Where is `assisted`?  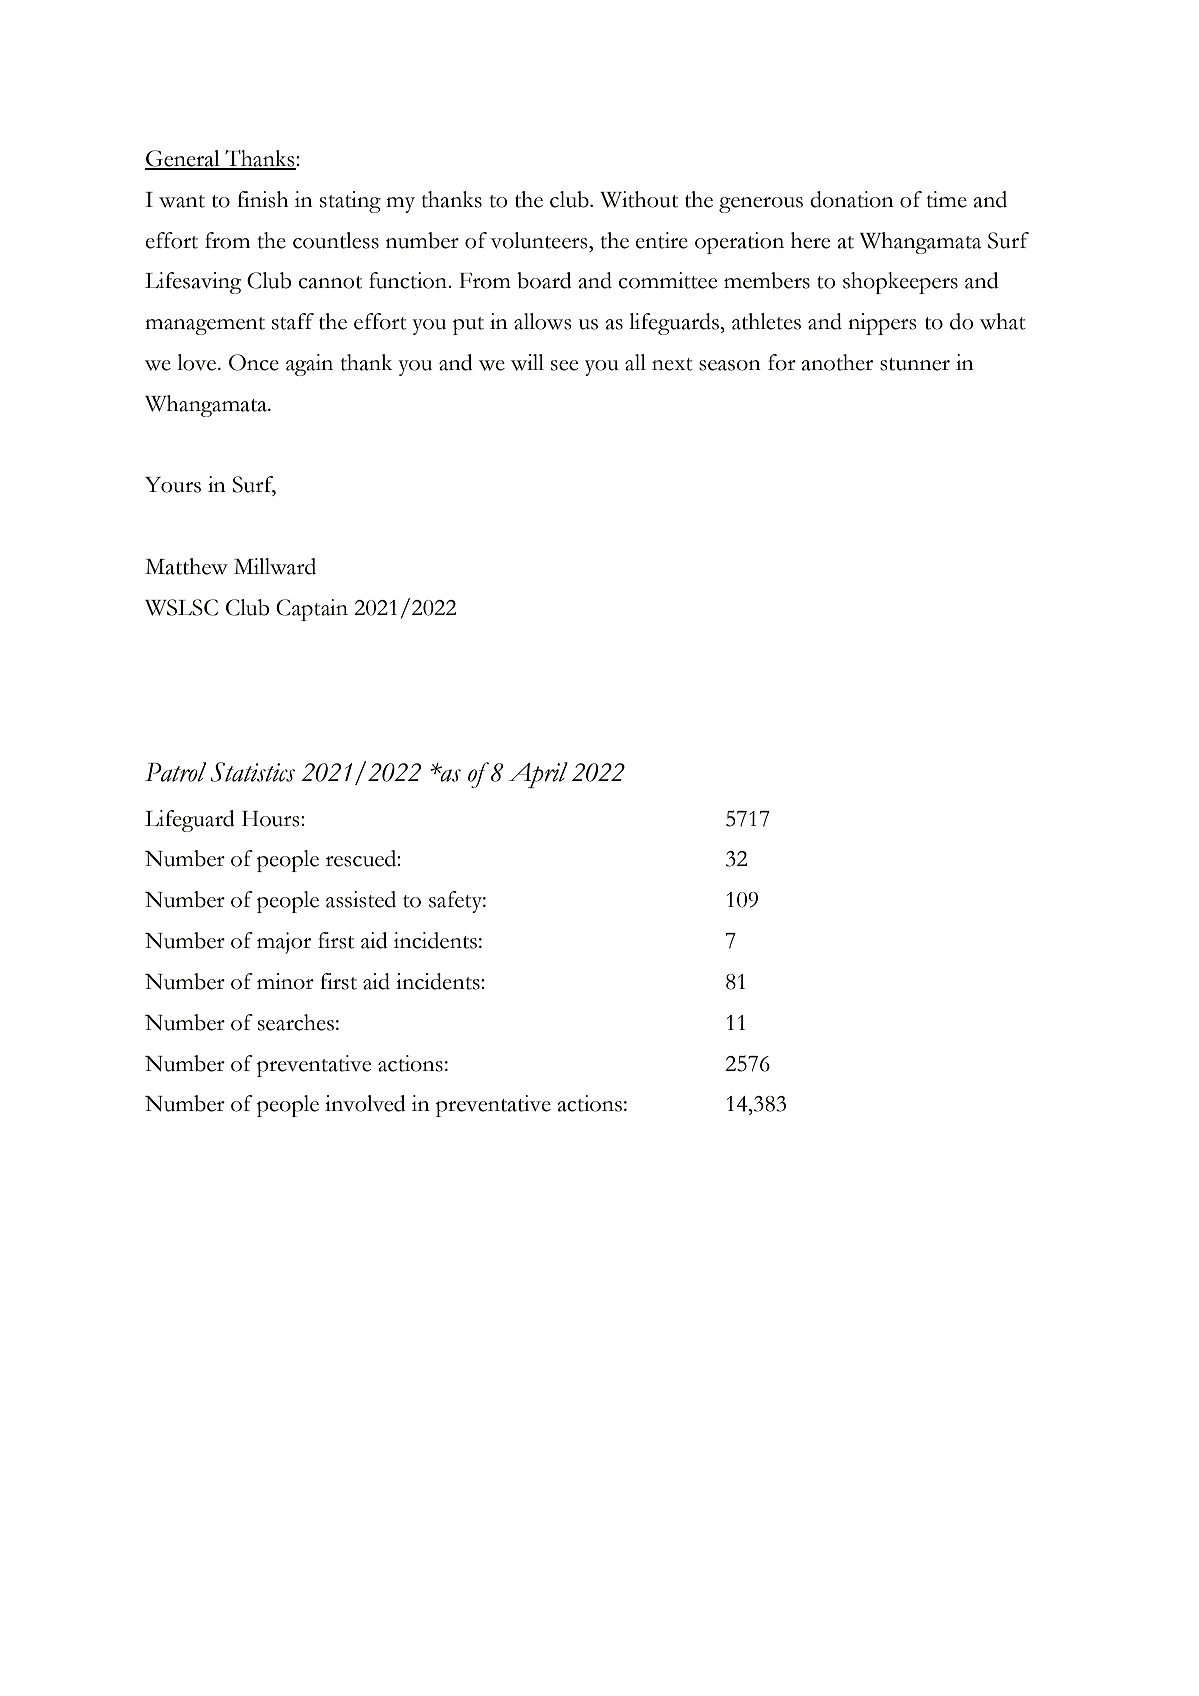 assisted is located at coordinates (361, 899).
